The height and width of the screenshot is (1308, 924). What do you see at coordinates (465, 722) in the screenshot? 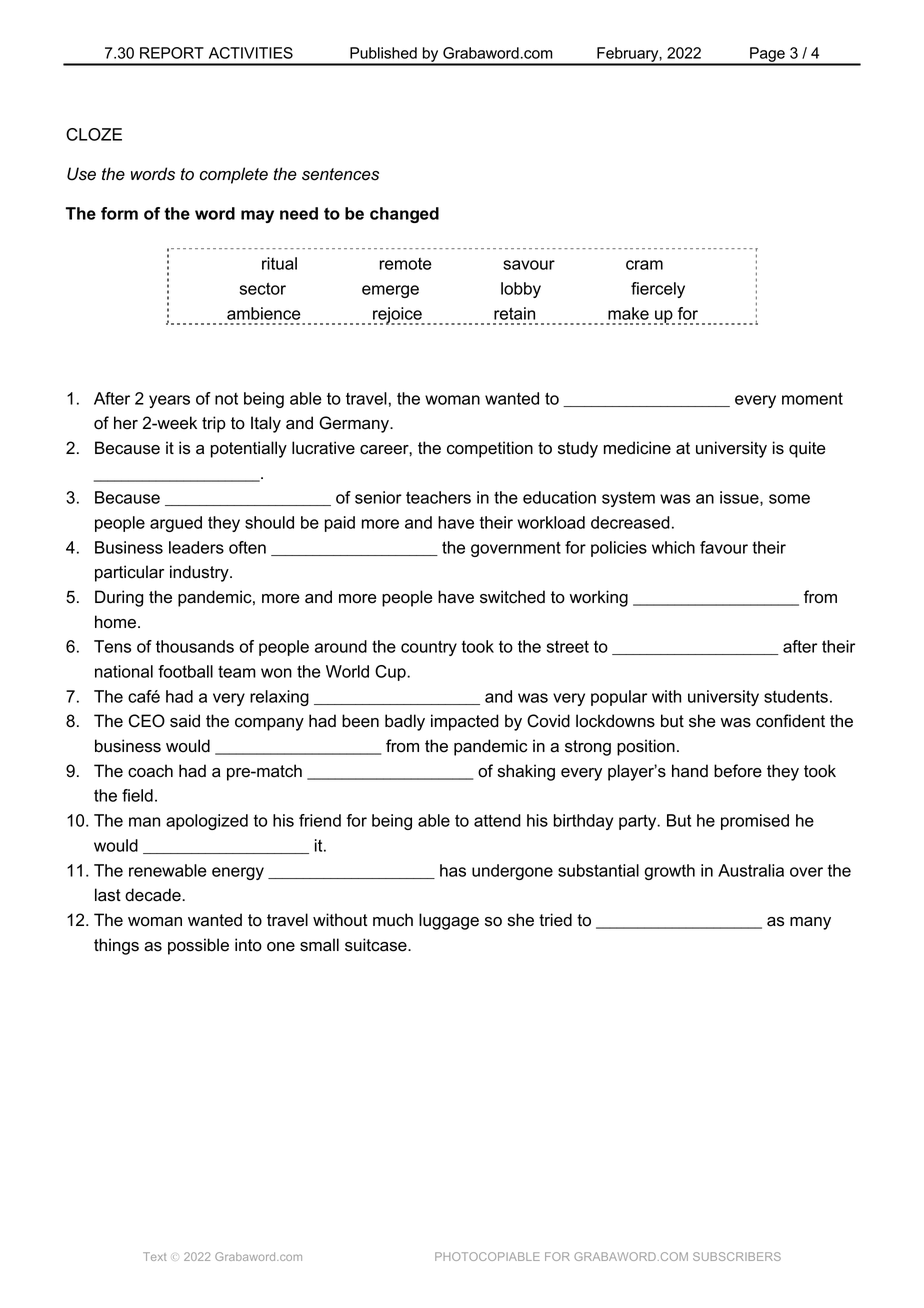
I see `impacted` at bounding box center [465, 722].
